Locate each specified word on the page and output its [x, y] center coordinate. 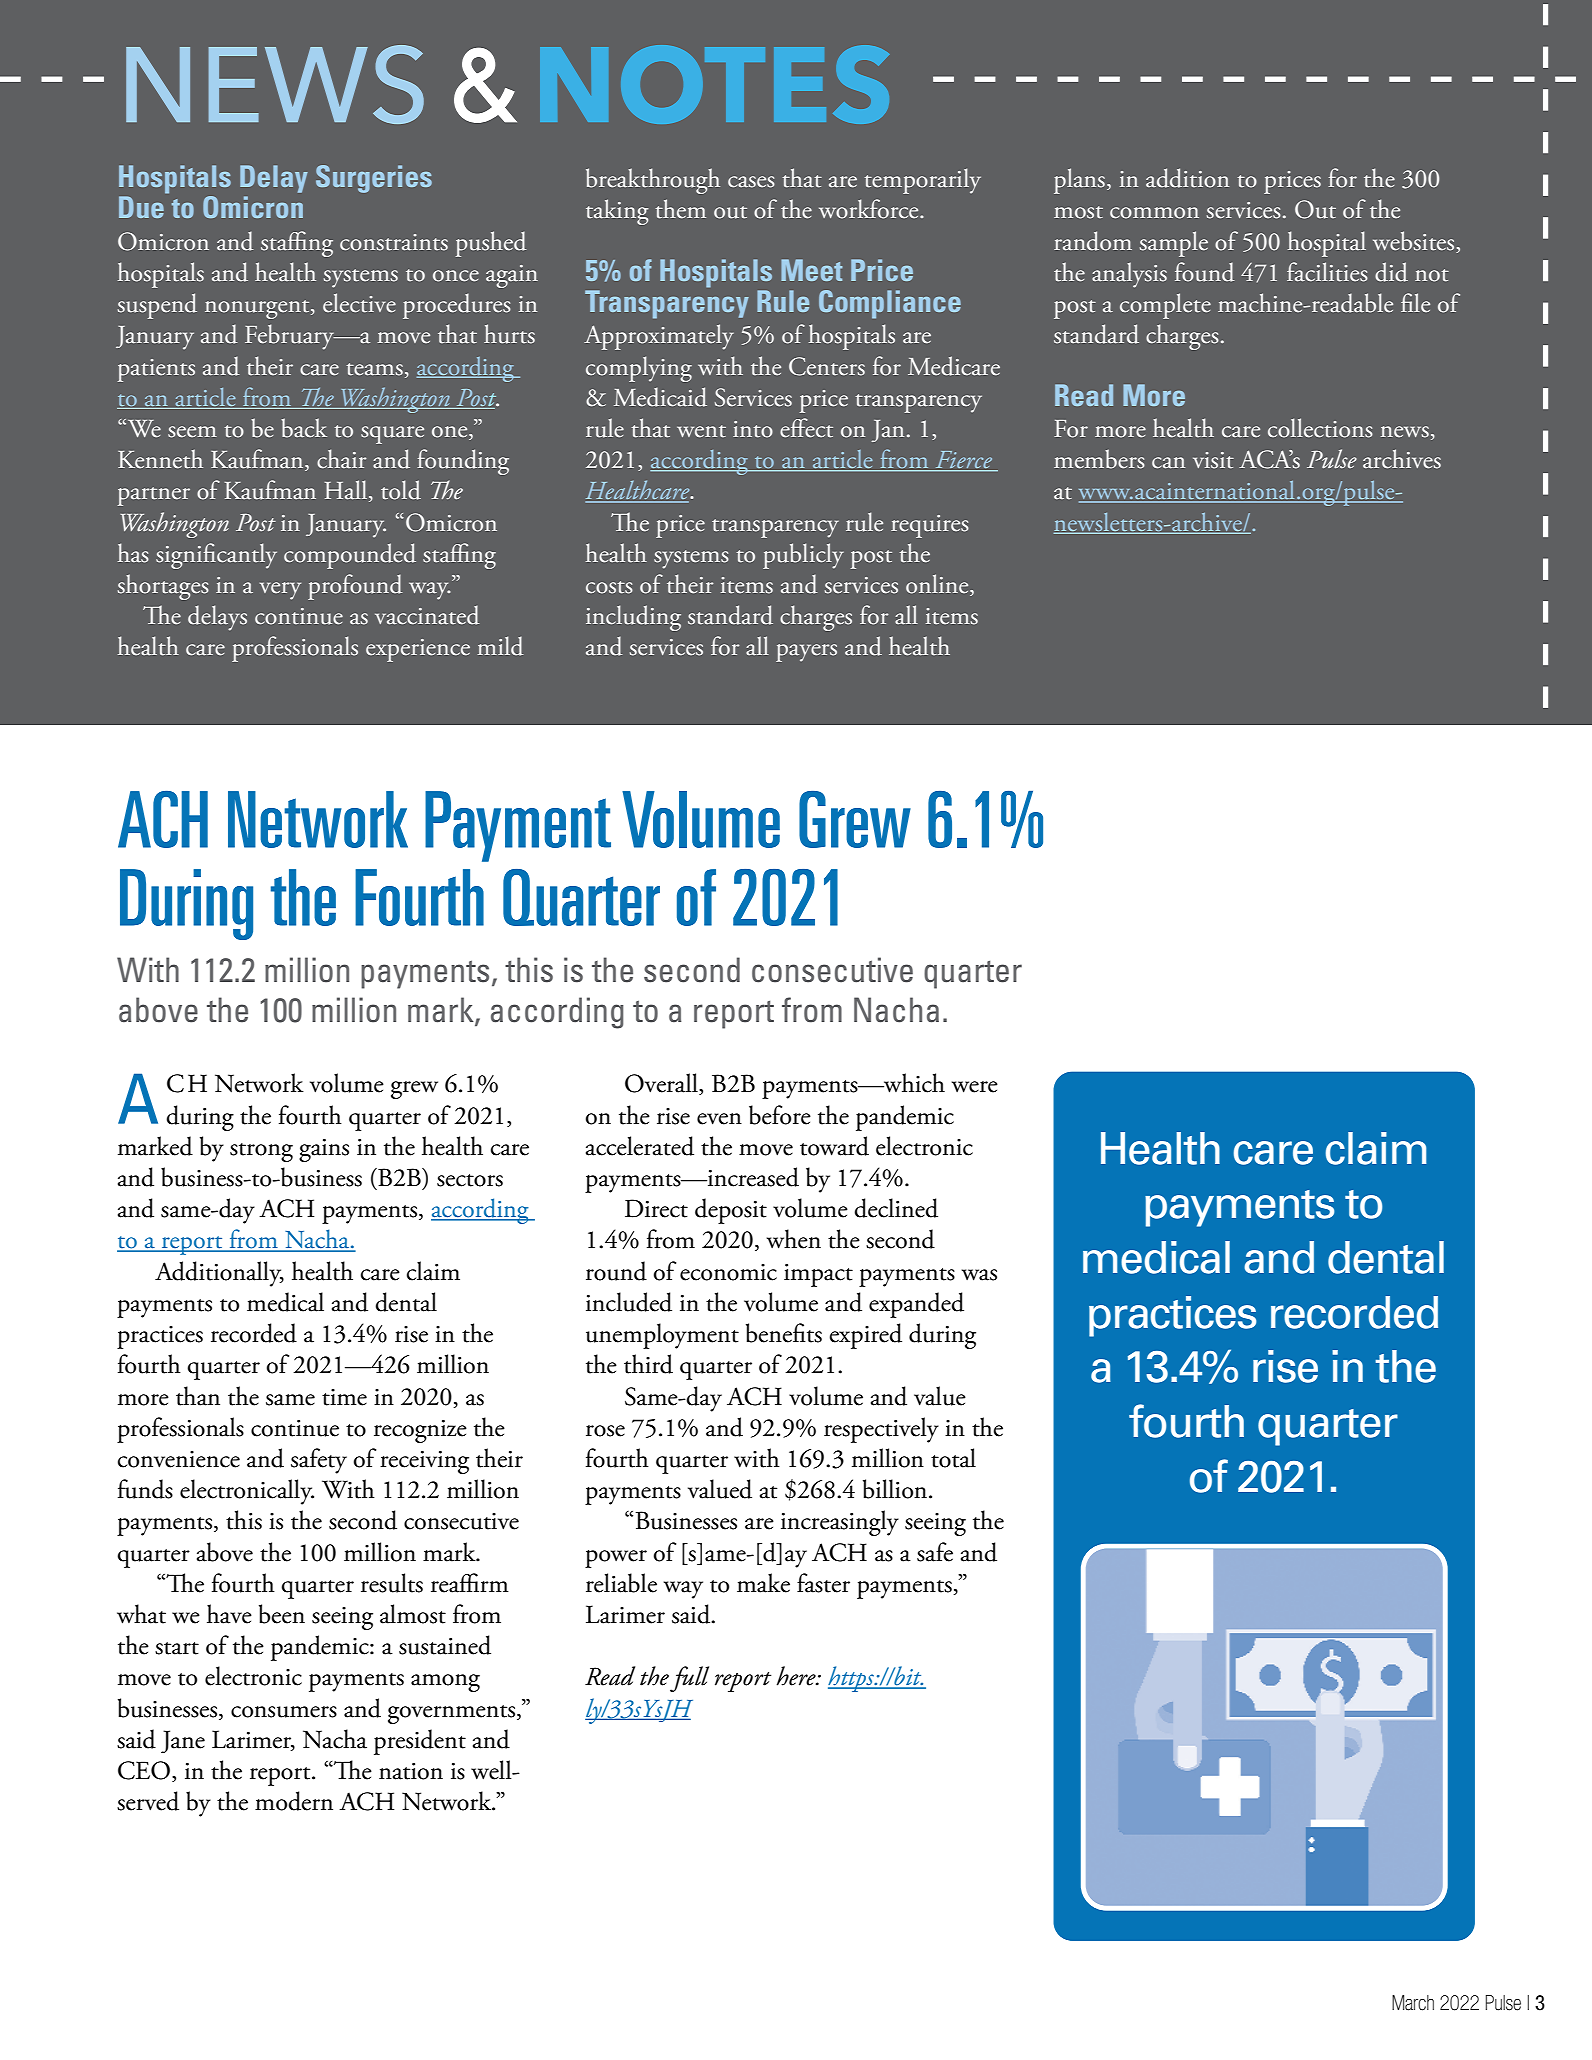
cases [751, 182]
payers [806, 653]
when [794, 1239]
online [938, 585]
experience [418, 650]
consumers [284, 1712]
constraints [394, 242]
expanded [916, 1305]
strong [261, 1152]
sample [1174, 244]
